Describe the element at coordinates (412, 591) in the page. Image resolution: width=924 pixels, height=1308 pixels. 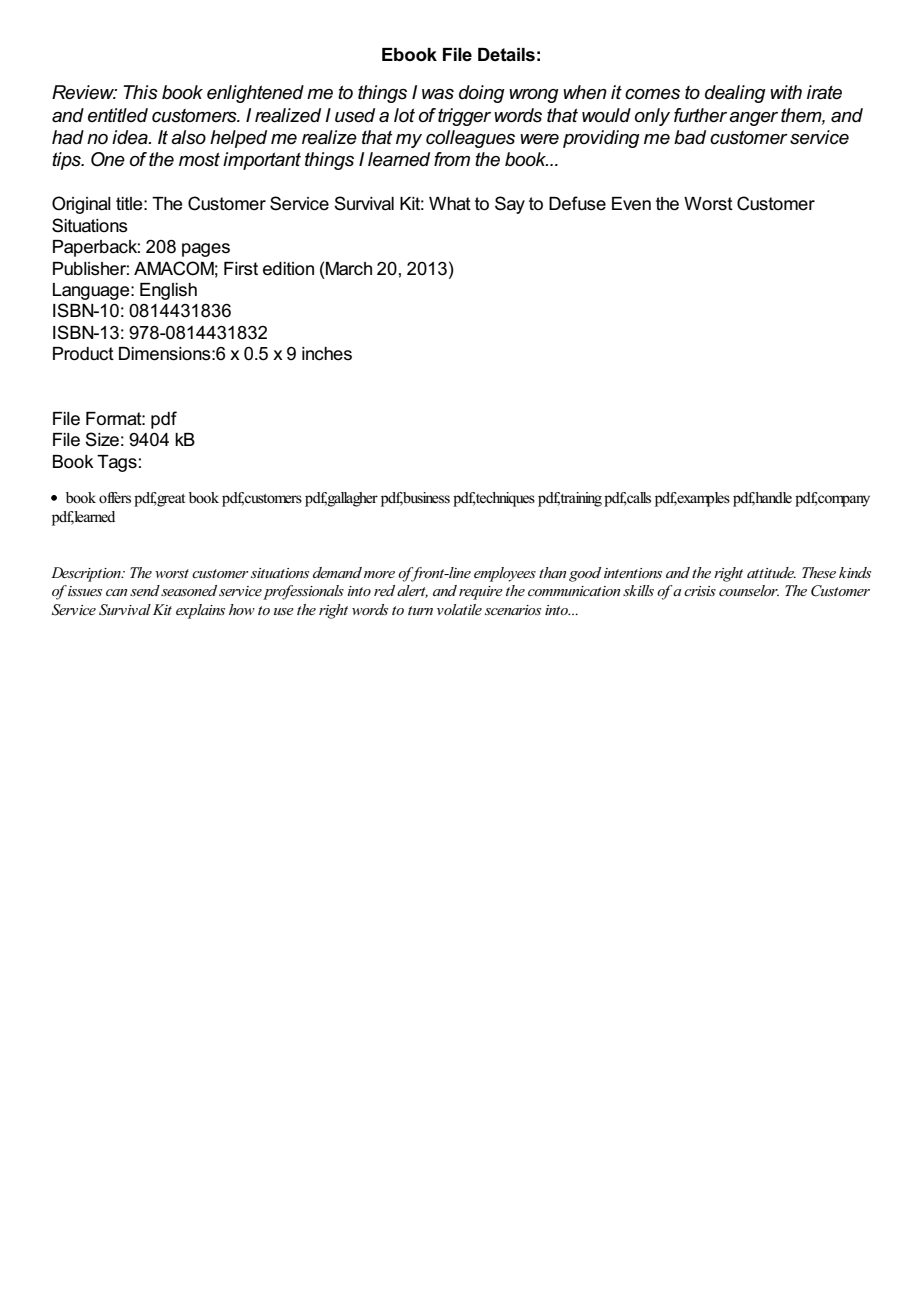
I see `alert` at that location.
